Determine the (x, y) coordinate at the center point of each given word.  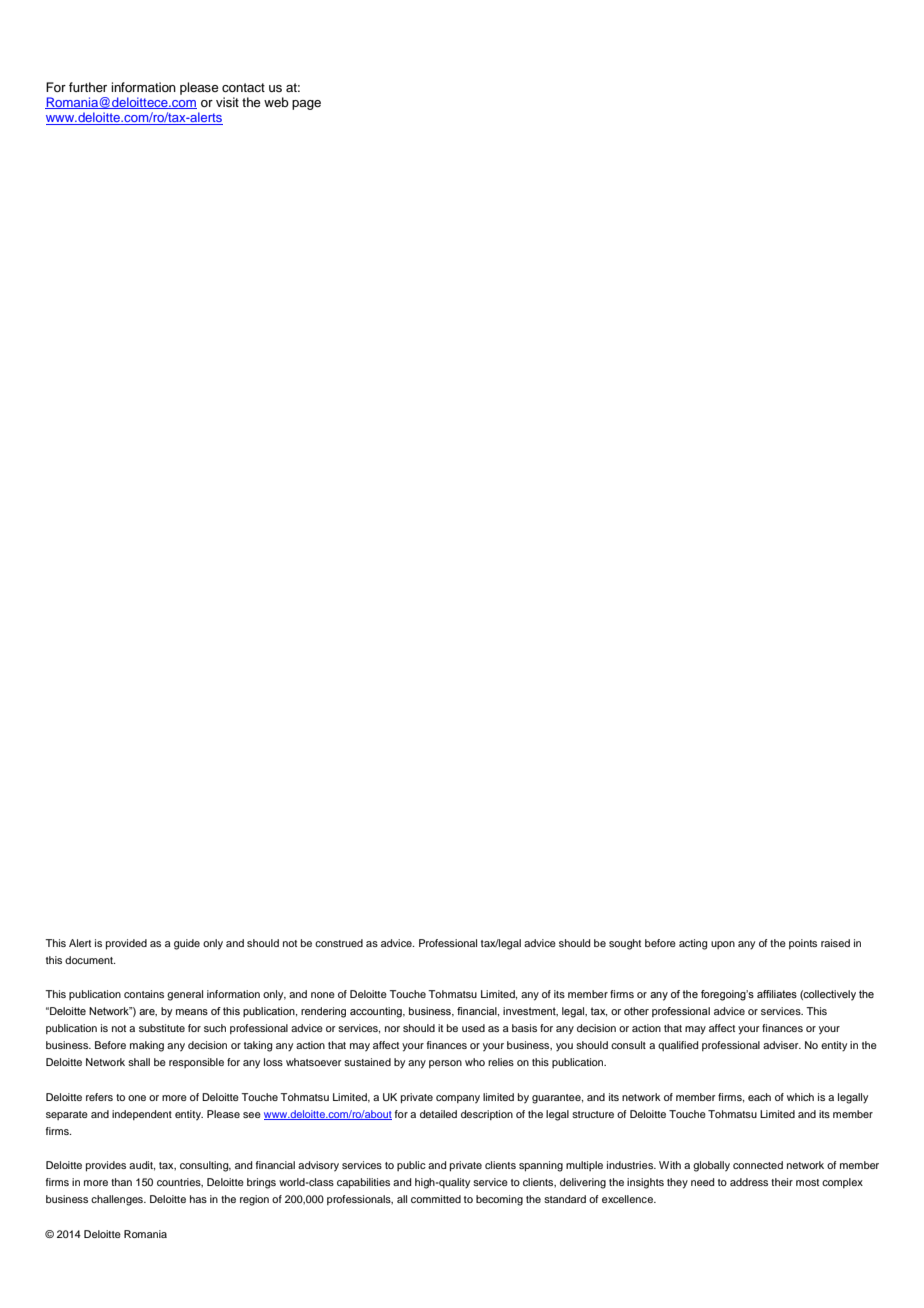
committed (436, 1199)
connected (758, 1165)
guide (187, 944)
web (276, 102)
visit (227, 102)
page (306, 105)
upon (723, 945)
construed (339, 943)
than (121, 1182)
